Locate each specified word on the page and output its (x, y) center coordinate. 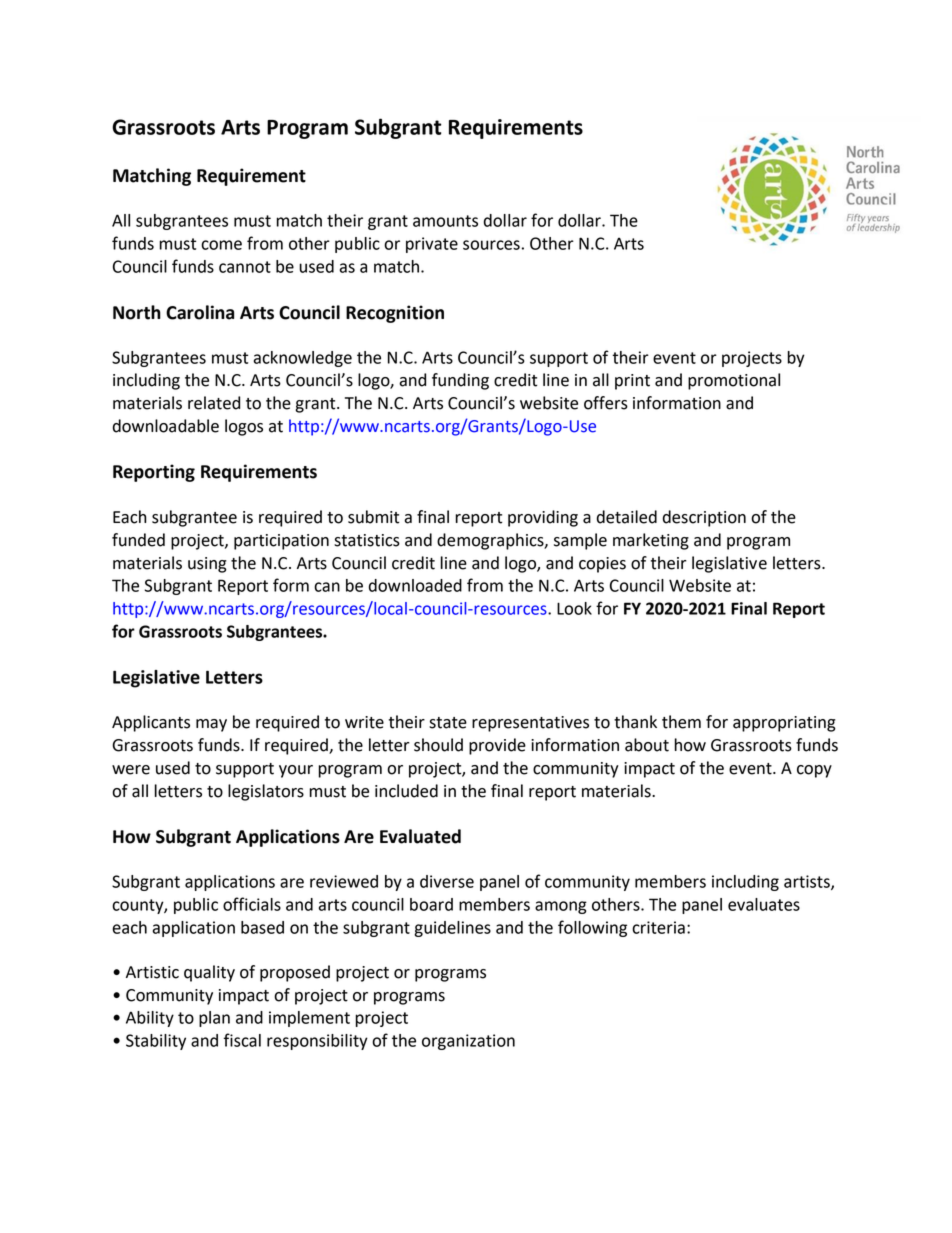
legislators (266, 792)
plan (214, 1019)
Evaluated (420, 836)
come (221, 245)
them (681, 722)
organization (468, 1042)
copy (814, 771)
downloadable (166, 426)
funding (460, 381)
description (704, 518)
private (432, 245)
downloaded (415, 585)
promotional (734, 381)
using (207, 565)
